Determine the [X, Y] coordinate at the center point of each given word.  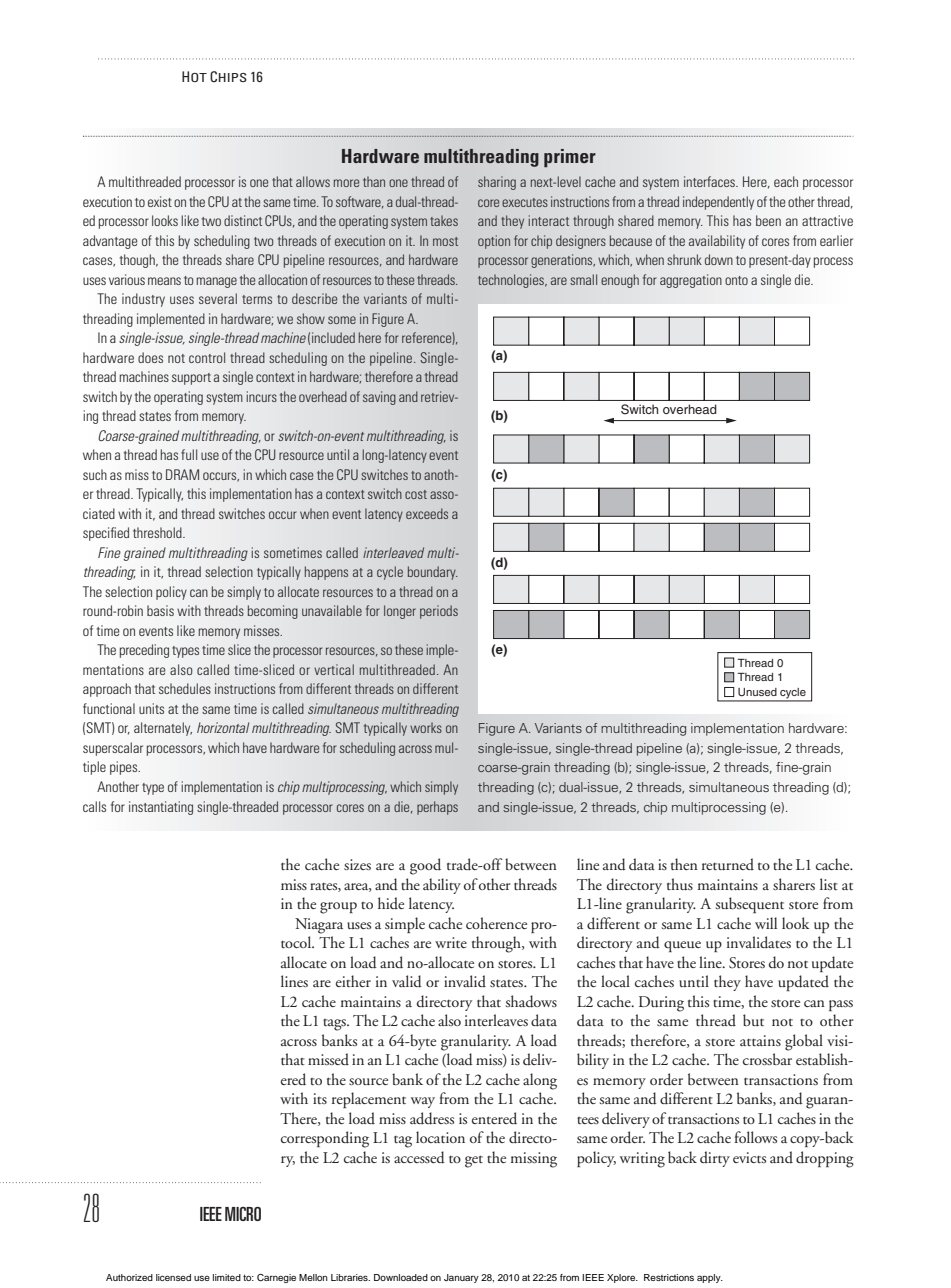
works [426, 727]
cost [416, 494]
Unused [757, 692]
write [451, 942]
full [189, 454]
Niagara [319, 926]
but [753, 1020]
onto [736, 280]
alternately [163, 729]
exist [160, 201]
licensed [173, 1277]
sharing [497, 183]
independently [718, 203]
